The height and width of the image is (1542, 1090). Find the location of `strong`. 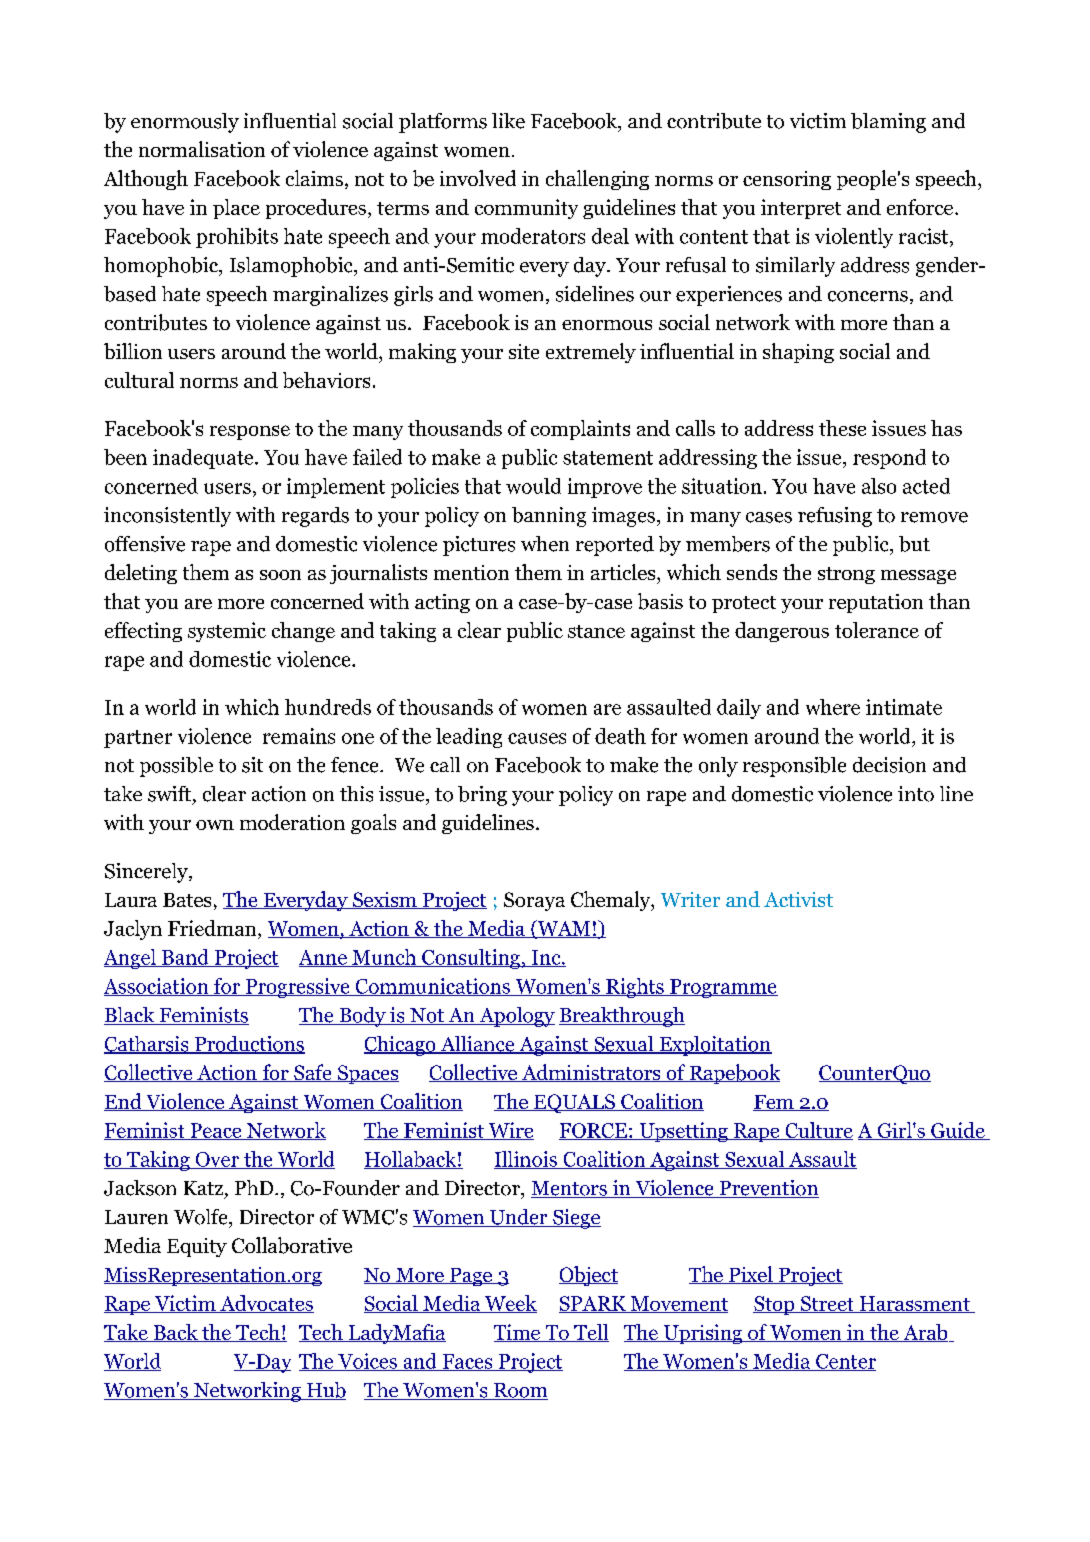

strong is located at coordinates (846, 575).
